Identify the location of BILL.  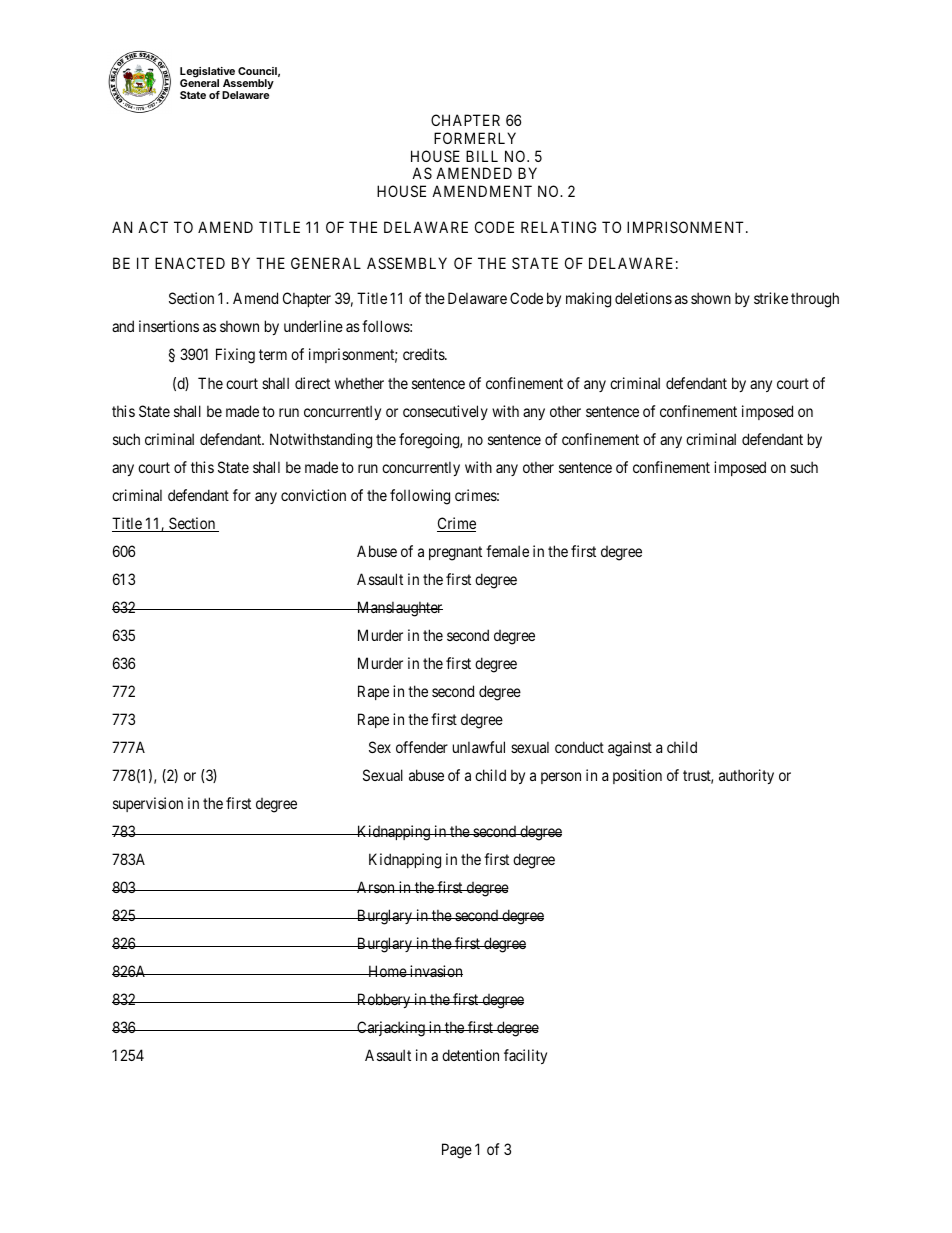
(482, 156).
